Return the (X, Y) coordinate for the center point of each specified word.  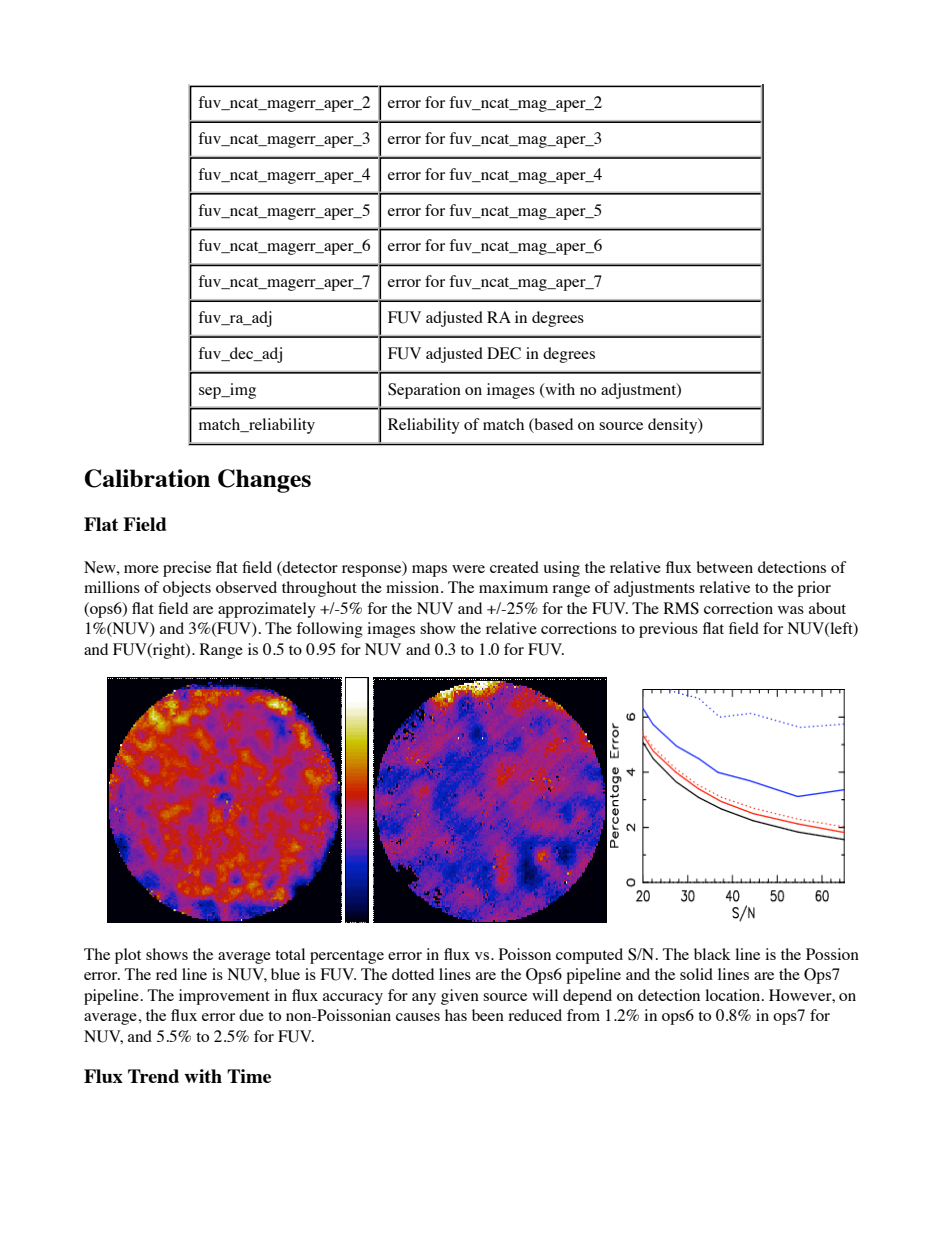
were (468, 569)
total (290, 954)
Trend (153, 1076)
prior (814, 589)
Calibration (147, 478)
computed (589, 956)
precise (187, 569)
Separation (424, 391)
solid (696, 974)
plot (128, 956)
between (724, 567)
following (329, 630)
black (712, 954)
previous (668, 630)
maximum (513, 587)
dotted (413, 974)
